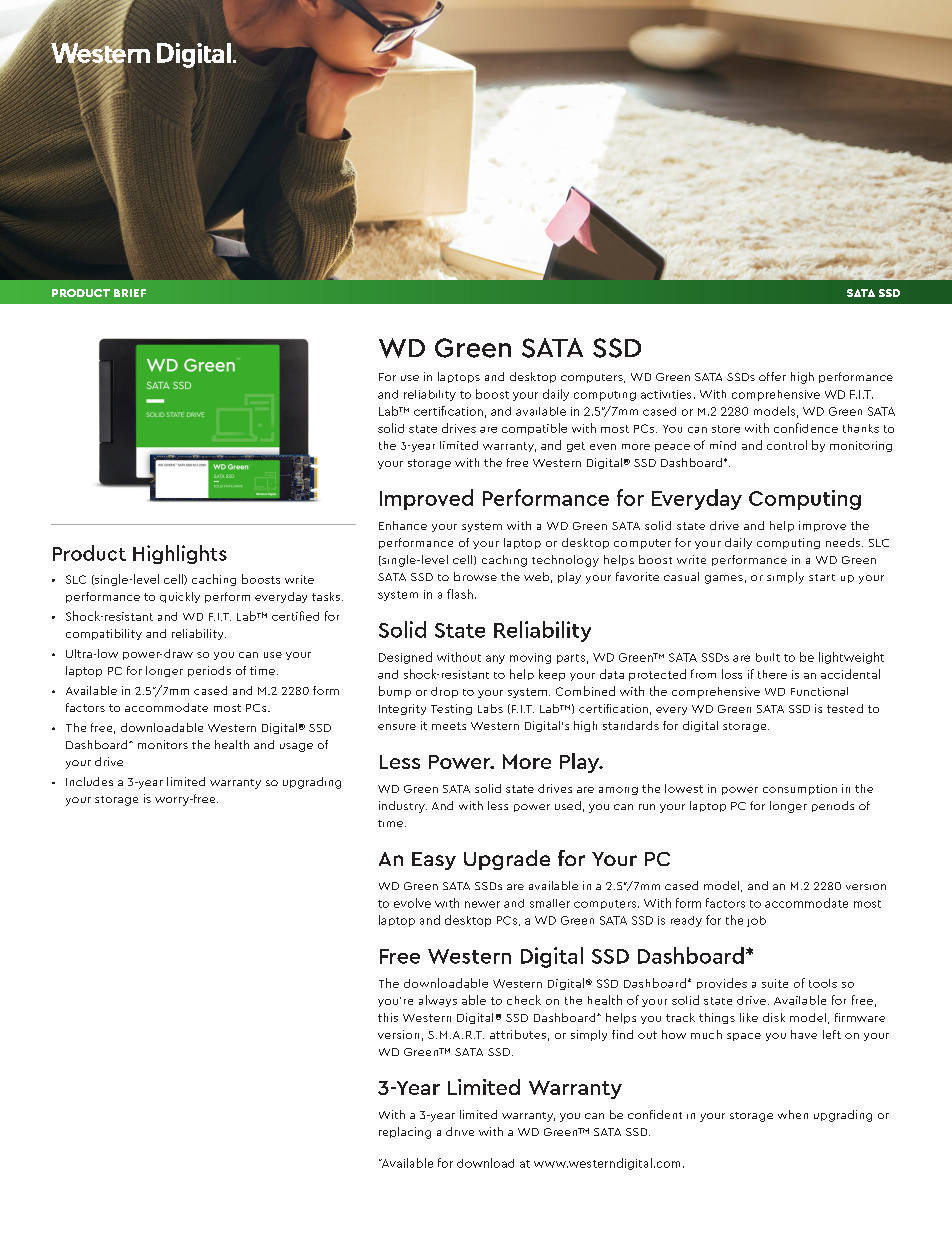 This screenshot has width=952, height=1233. Describe the element at coordinates (534, 429) in the screenshot. I see `compatible` at that location.
